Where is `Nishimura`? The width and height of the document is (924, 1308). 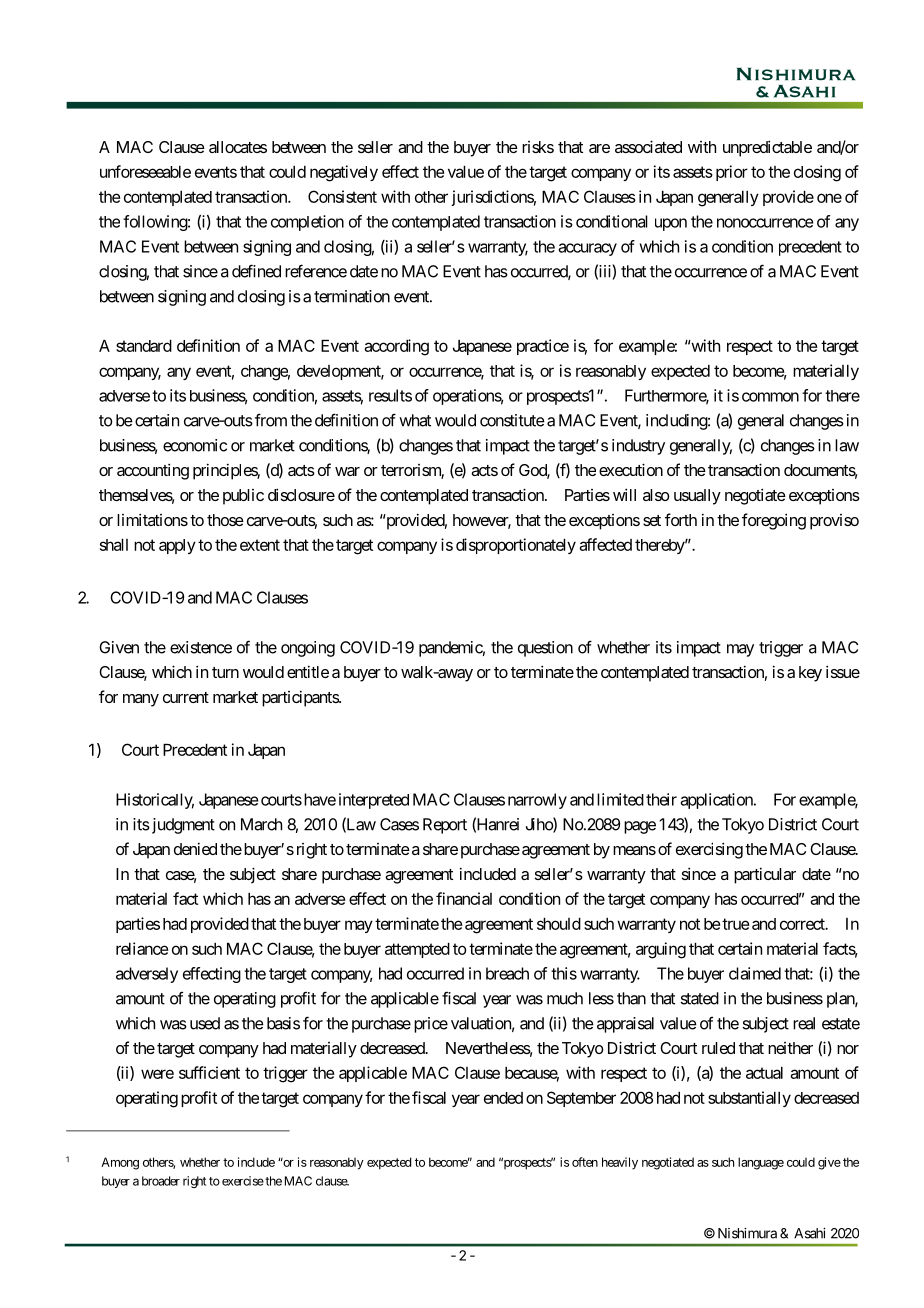 Nishimura is located at coordinates (747, 1233).
